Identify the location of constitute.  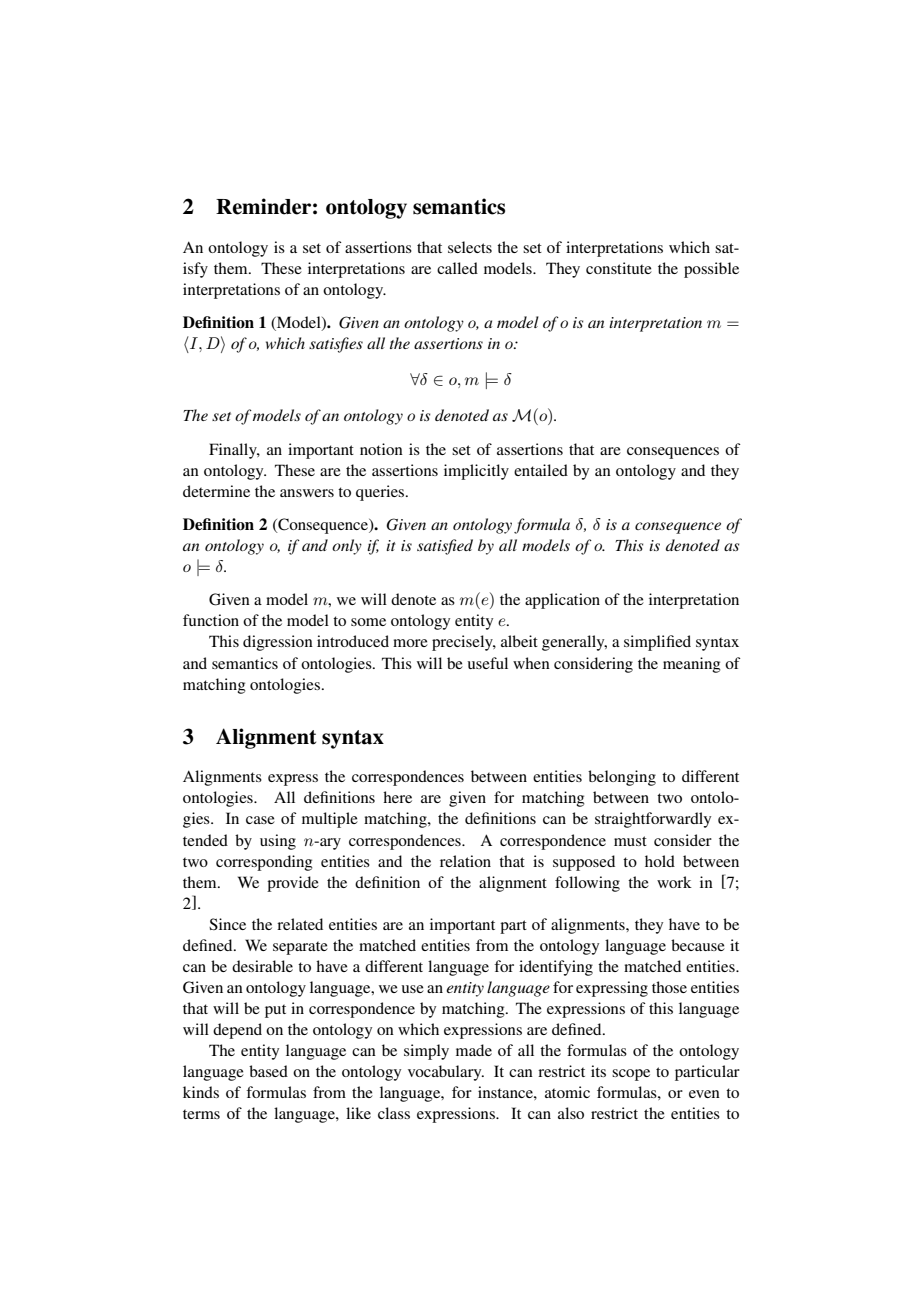
(619, 268).
